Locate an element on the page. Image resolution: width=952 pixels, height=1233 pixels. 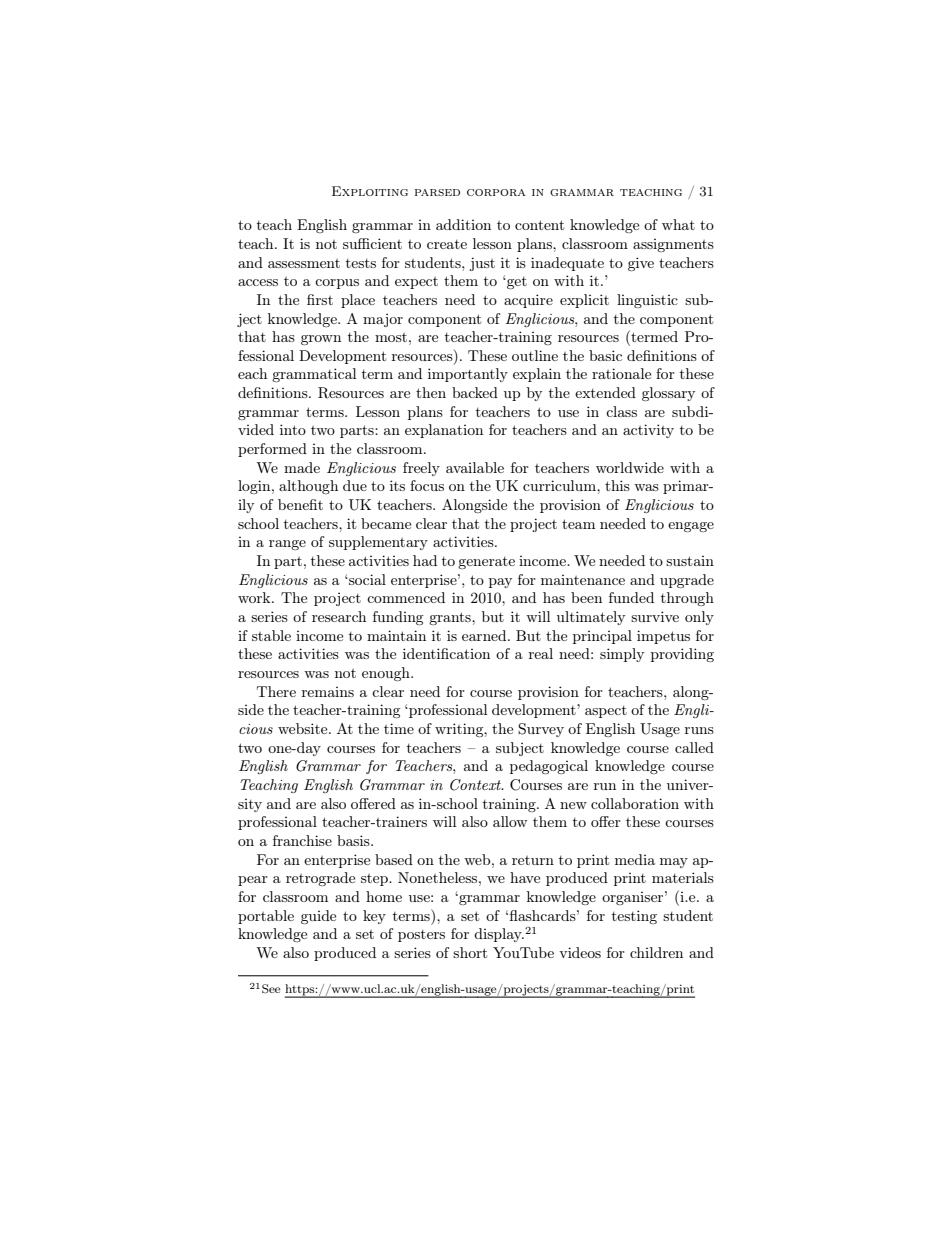
addition is located at coordinates (463, 224).
